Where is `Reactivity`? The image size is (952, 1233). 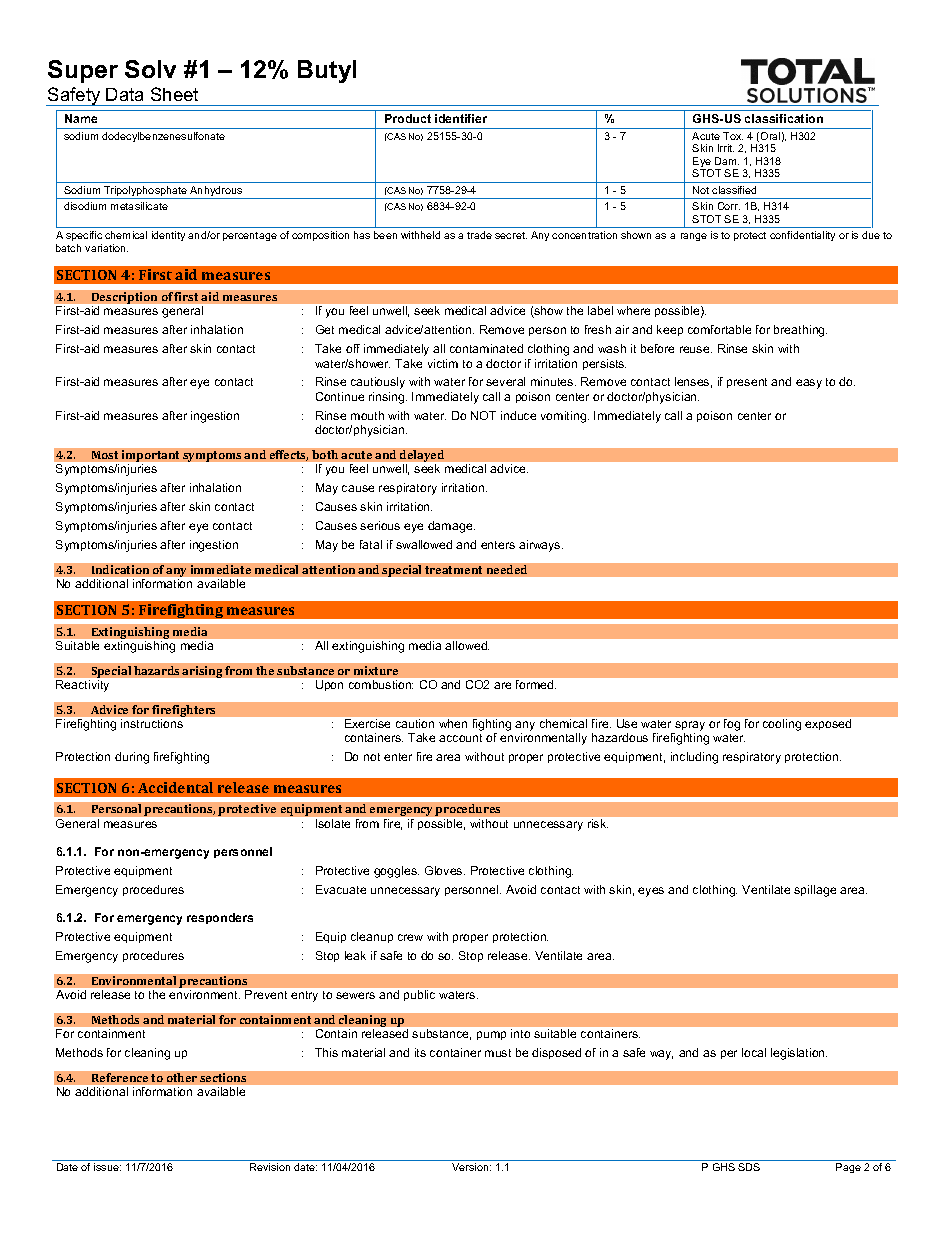 Reactivity is located at coordinates (82, 686).
